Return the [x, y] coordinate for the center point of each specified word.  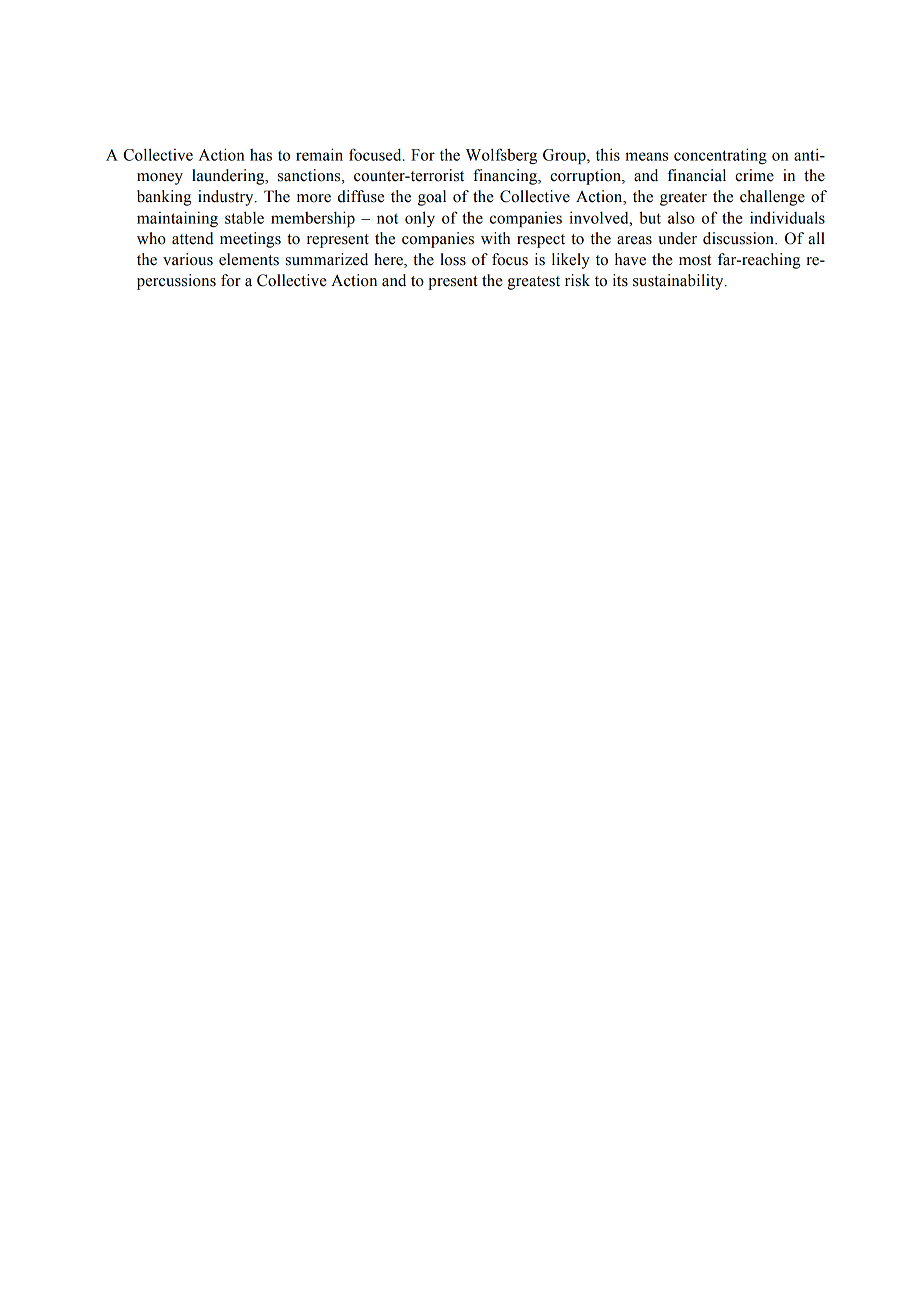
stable [244, 217]
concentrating [720, 156]
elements [249, 259]
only [420, 219]
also [681, 217]
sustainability [679, 282]
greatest [534, 283]
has [261, 155]
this [608, 154]
